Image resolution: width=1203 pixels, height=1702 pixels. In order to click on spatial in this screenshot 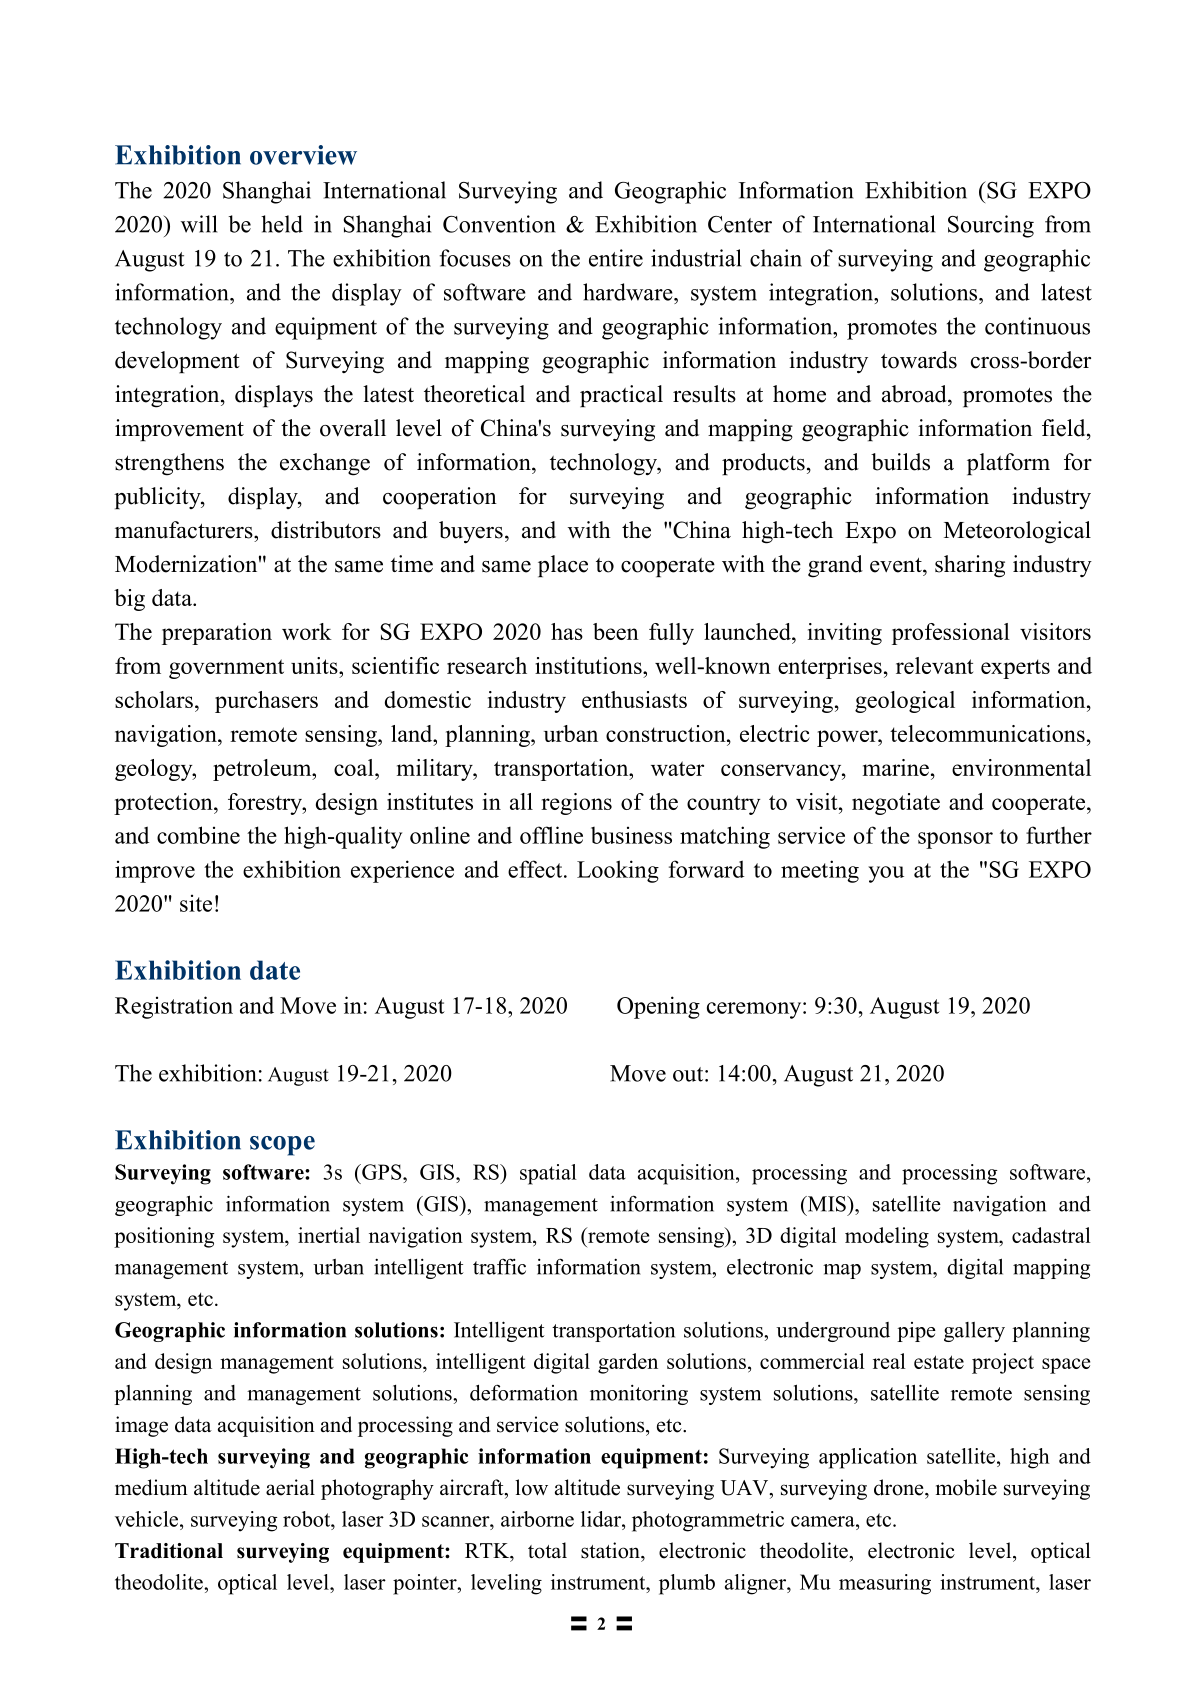, I will do `click(548, 1174)`.
